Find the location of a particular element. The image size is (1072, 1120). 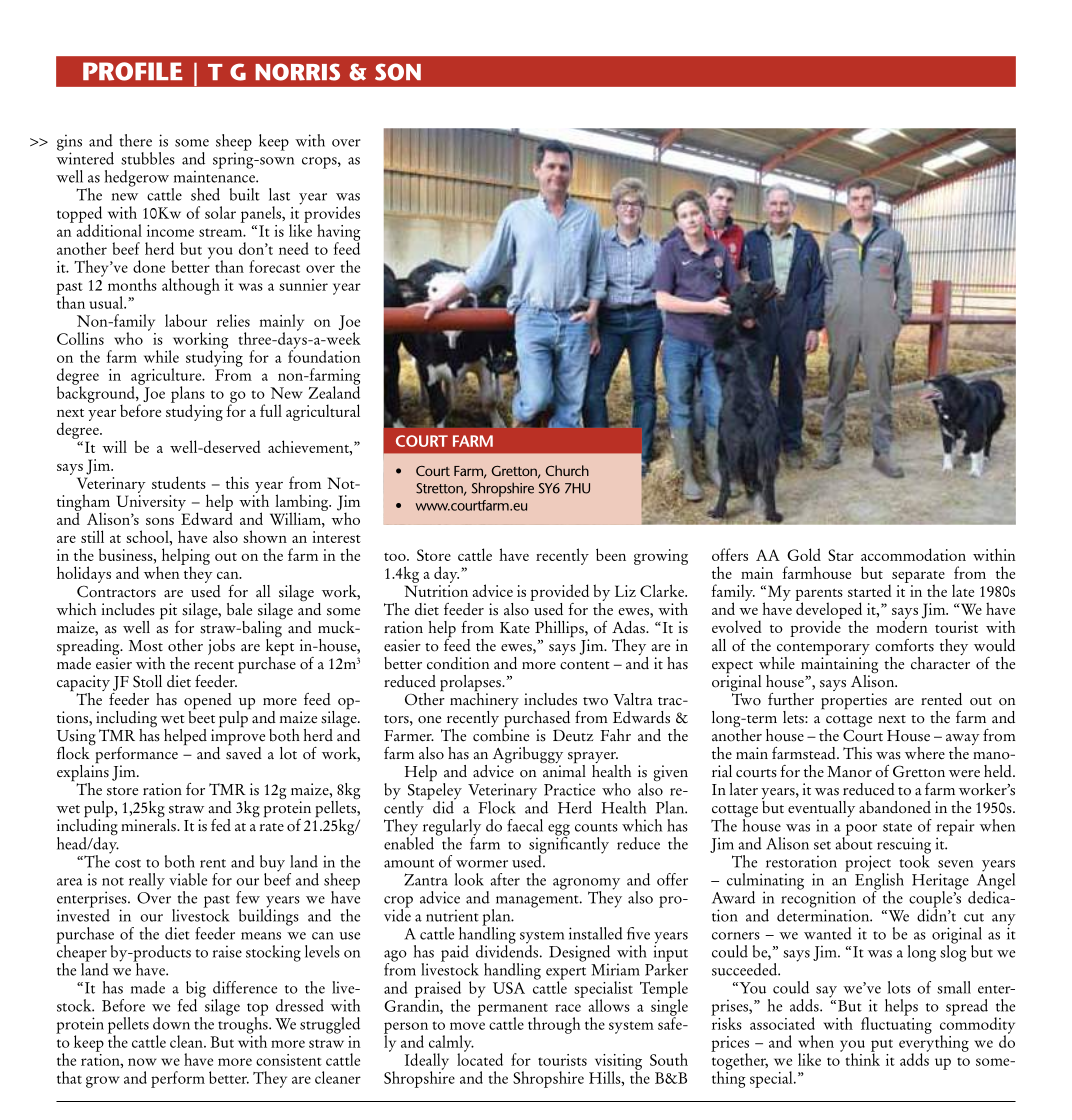

last is located at coordinates (279, 194).
